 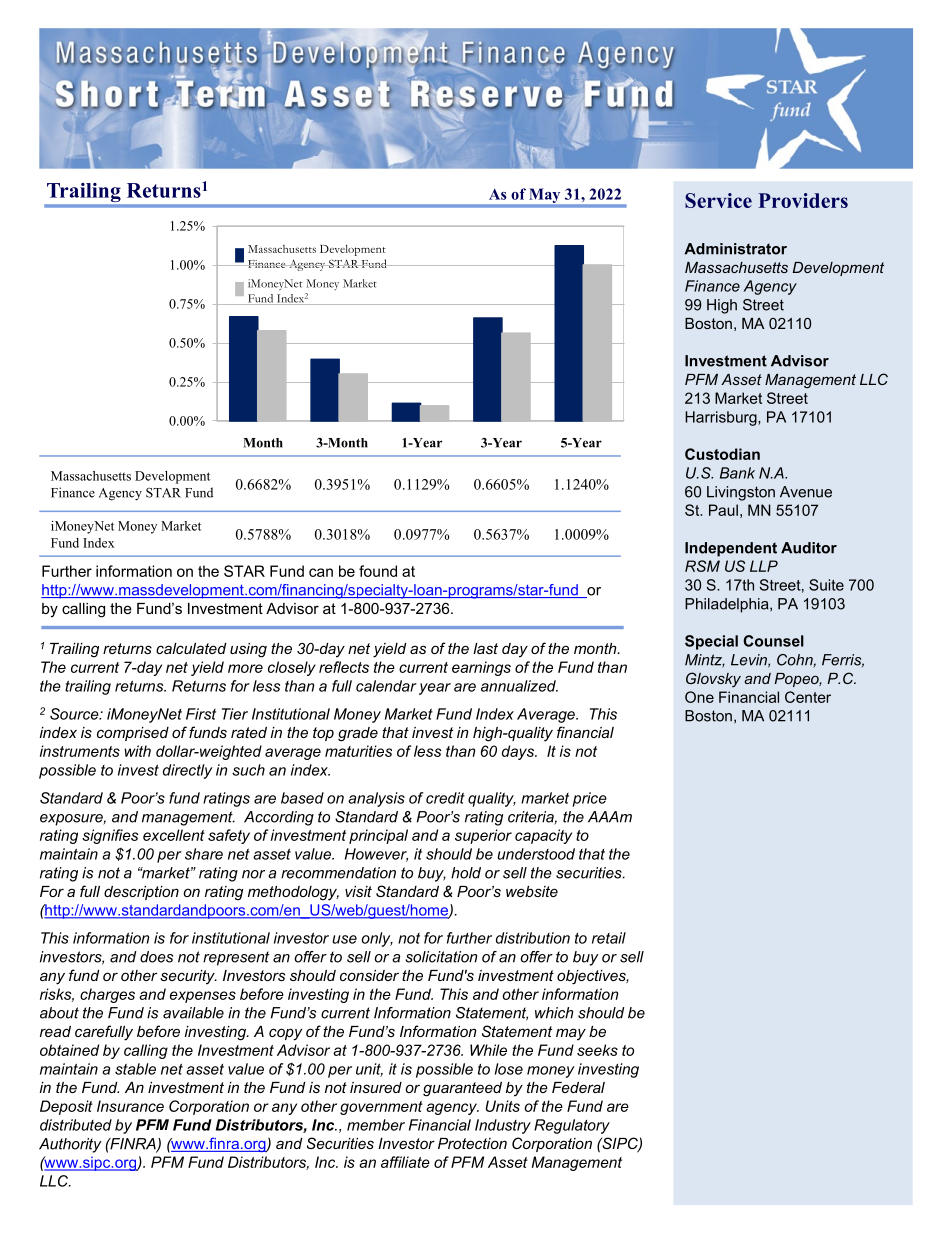 I want to click on found, so click(x=378, y=571).
